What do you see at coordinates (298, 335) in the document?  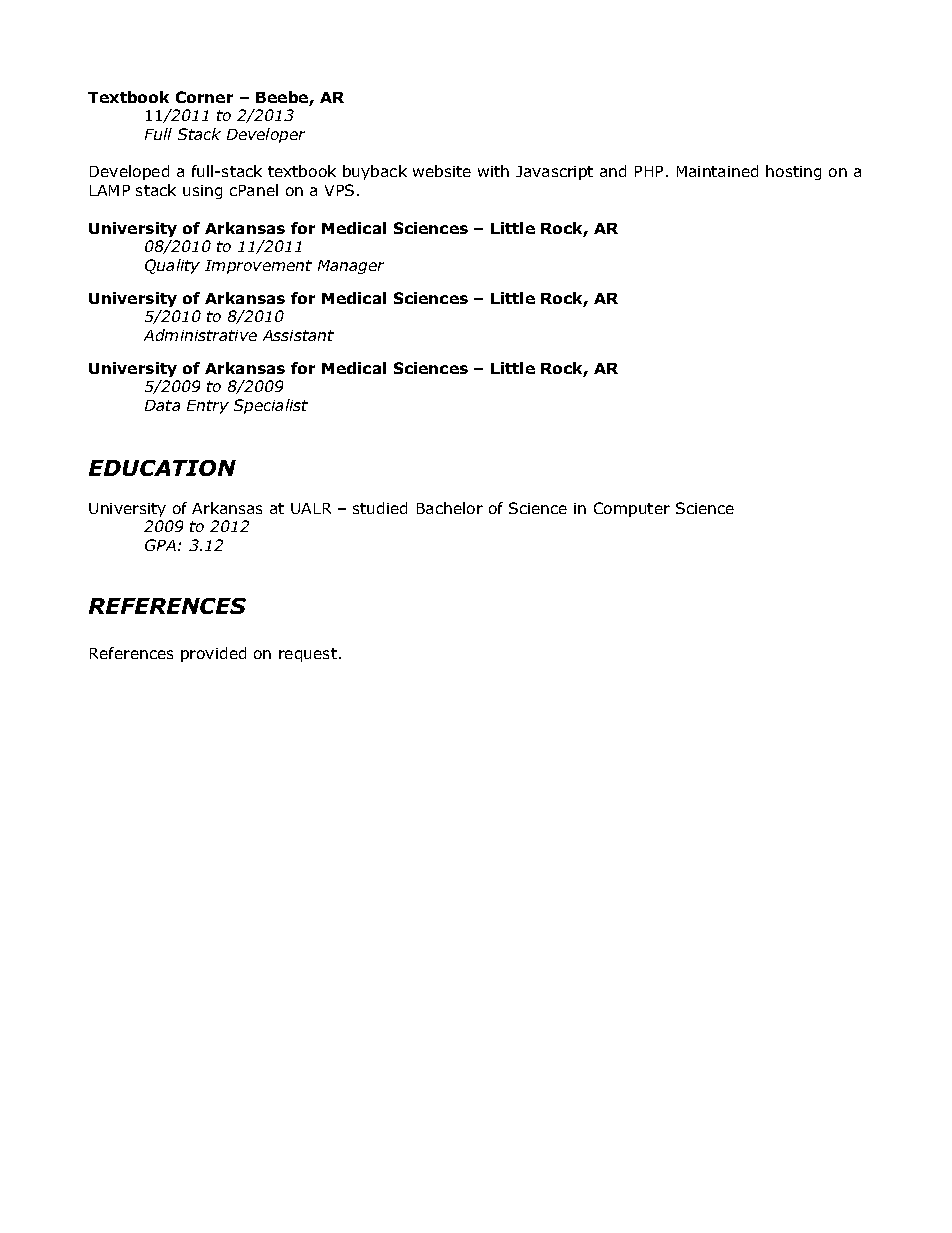 I see `Assistant` at bounding box center [298, 335].
